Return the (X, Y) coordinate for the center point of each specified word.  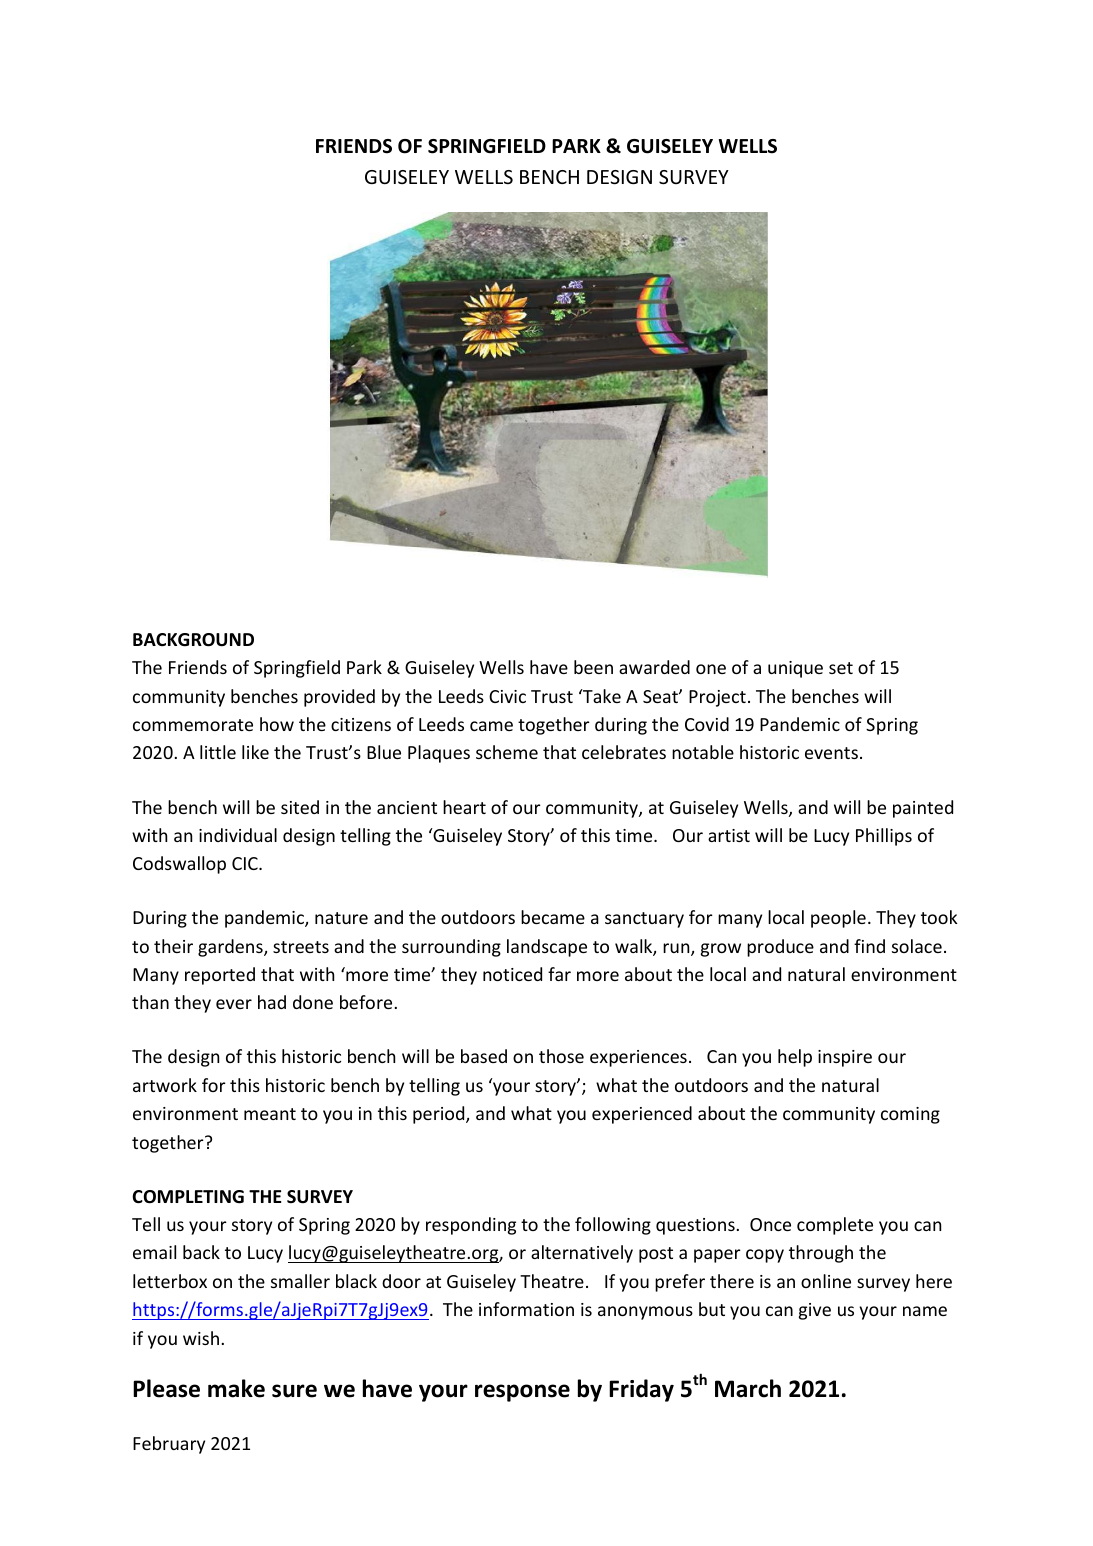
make (236, 1388)
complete (835, 1226)
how (277, 724)
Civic (507, 696)
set (841, 668)
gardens (231, 948)
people (838, 919)
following (613, 1226)
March (748, 1388)
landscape (547, 948)
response (522, 1393)
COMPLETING (188, 1197)
